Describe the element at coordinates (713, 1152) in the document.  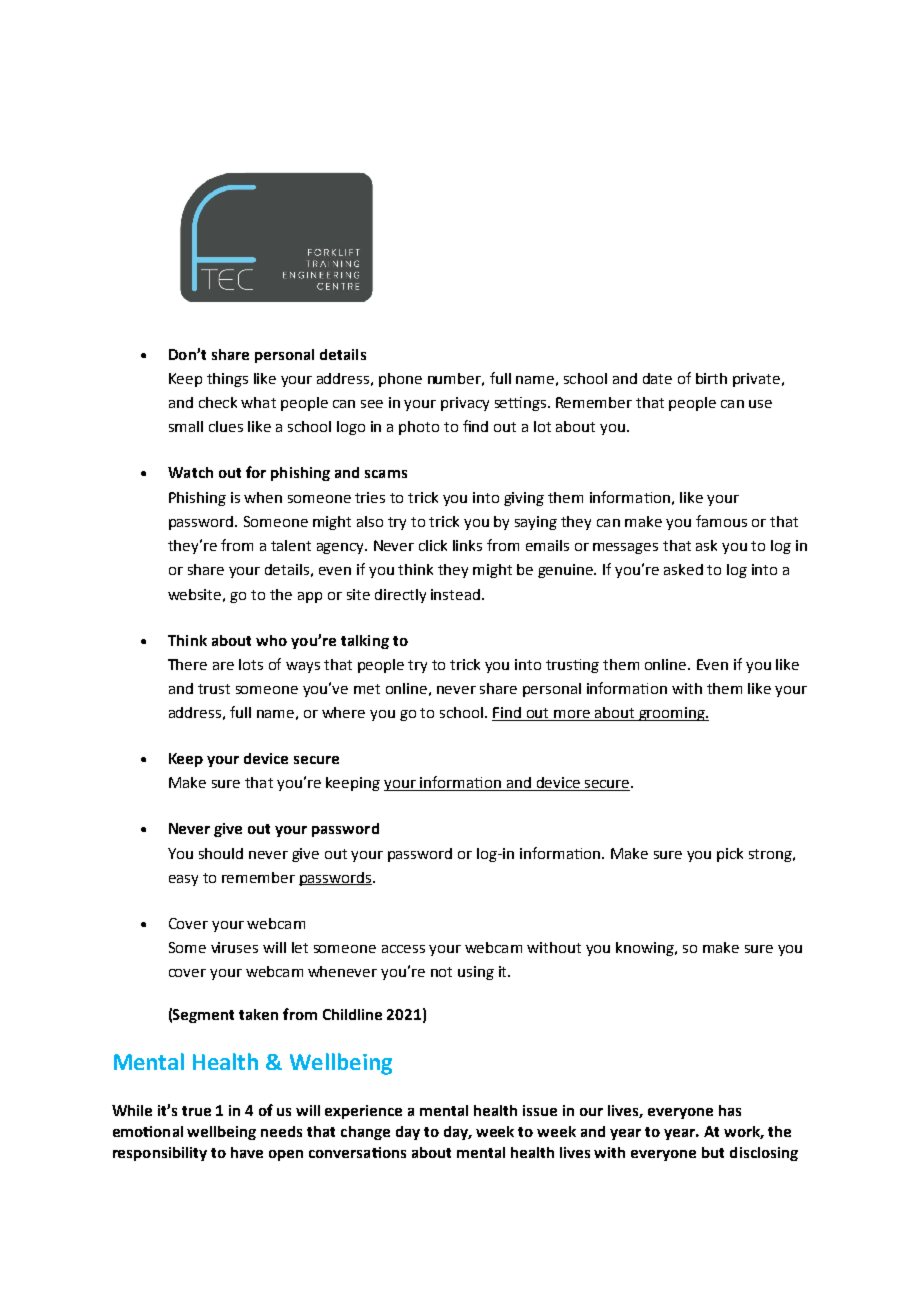
I see `but` at that location.
